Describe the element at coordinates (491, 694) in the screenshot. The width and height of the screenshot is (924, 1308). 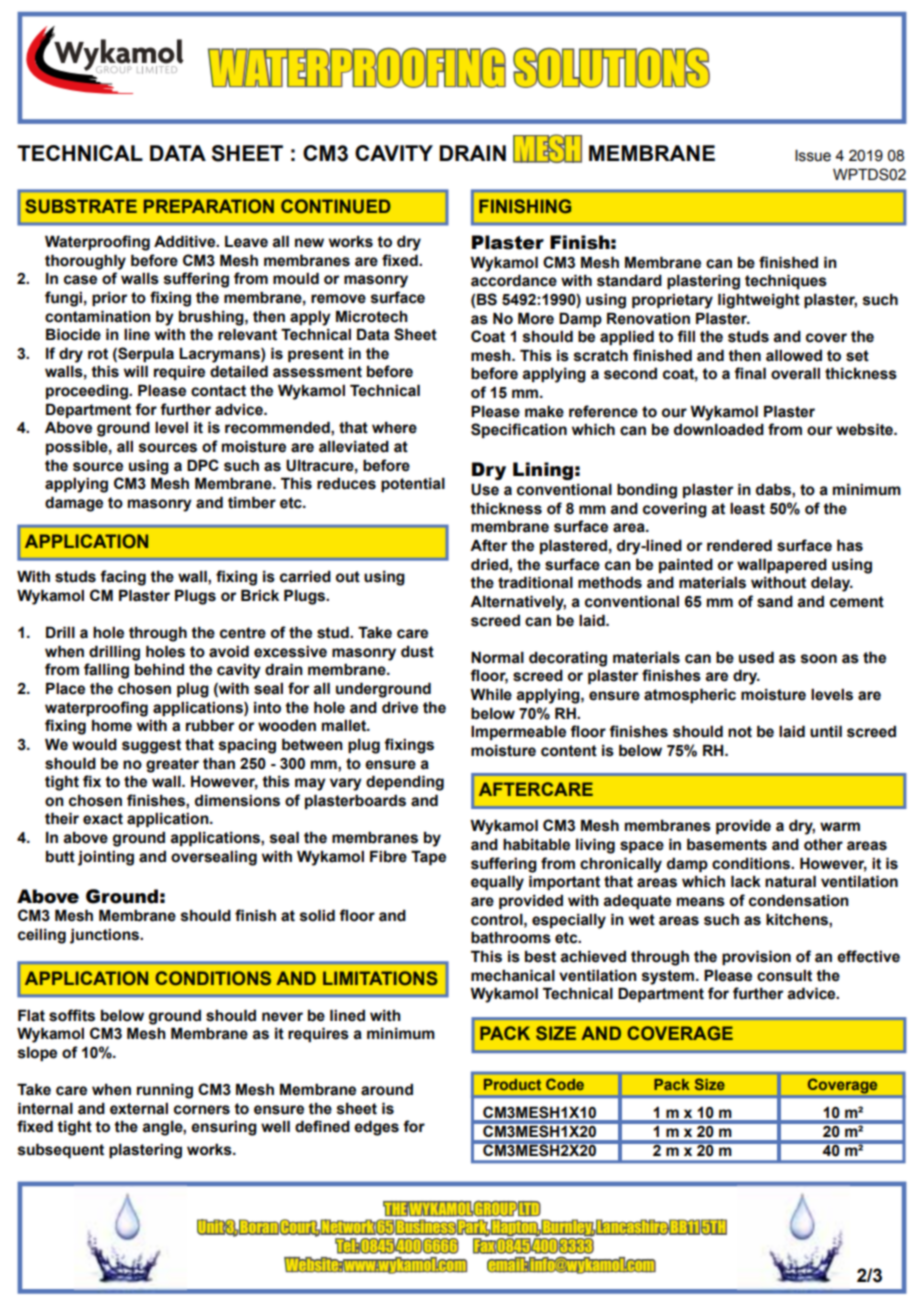
I see `While` at that location.
